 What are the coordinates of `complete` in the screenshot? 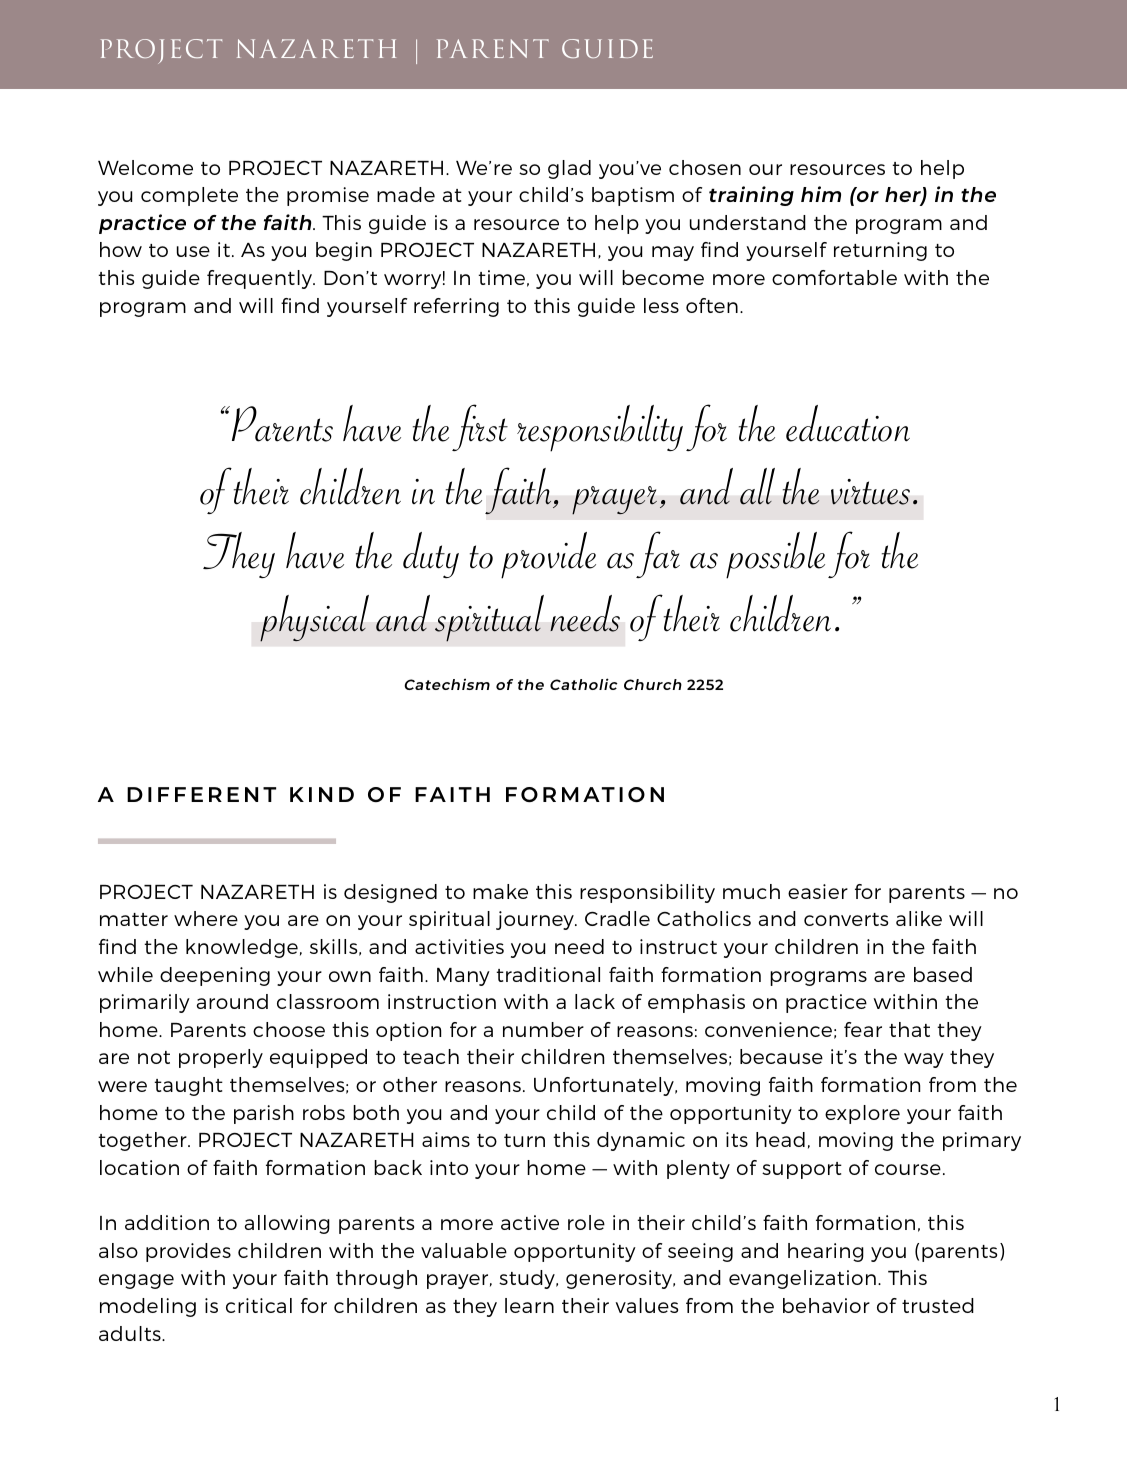 It's located at (189, 196).
